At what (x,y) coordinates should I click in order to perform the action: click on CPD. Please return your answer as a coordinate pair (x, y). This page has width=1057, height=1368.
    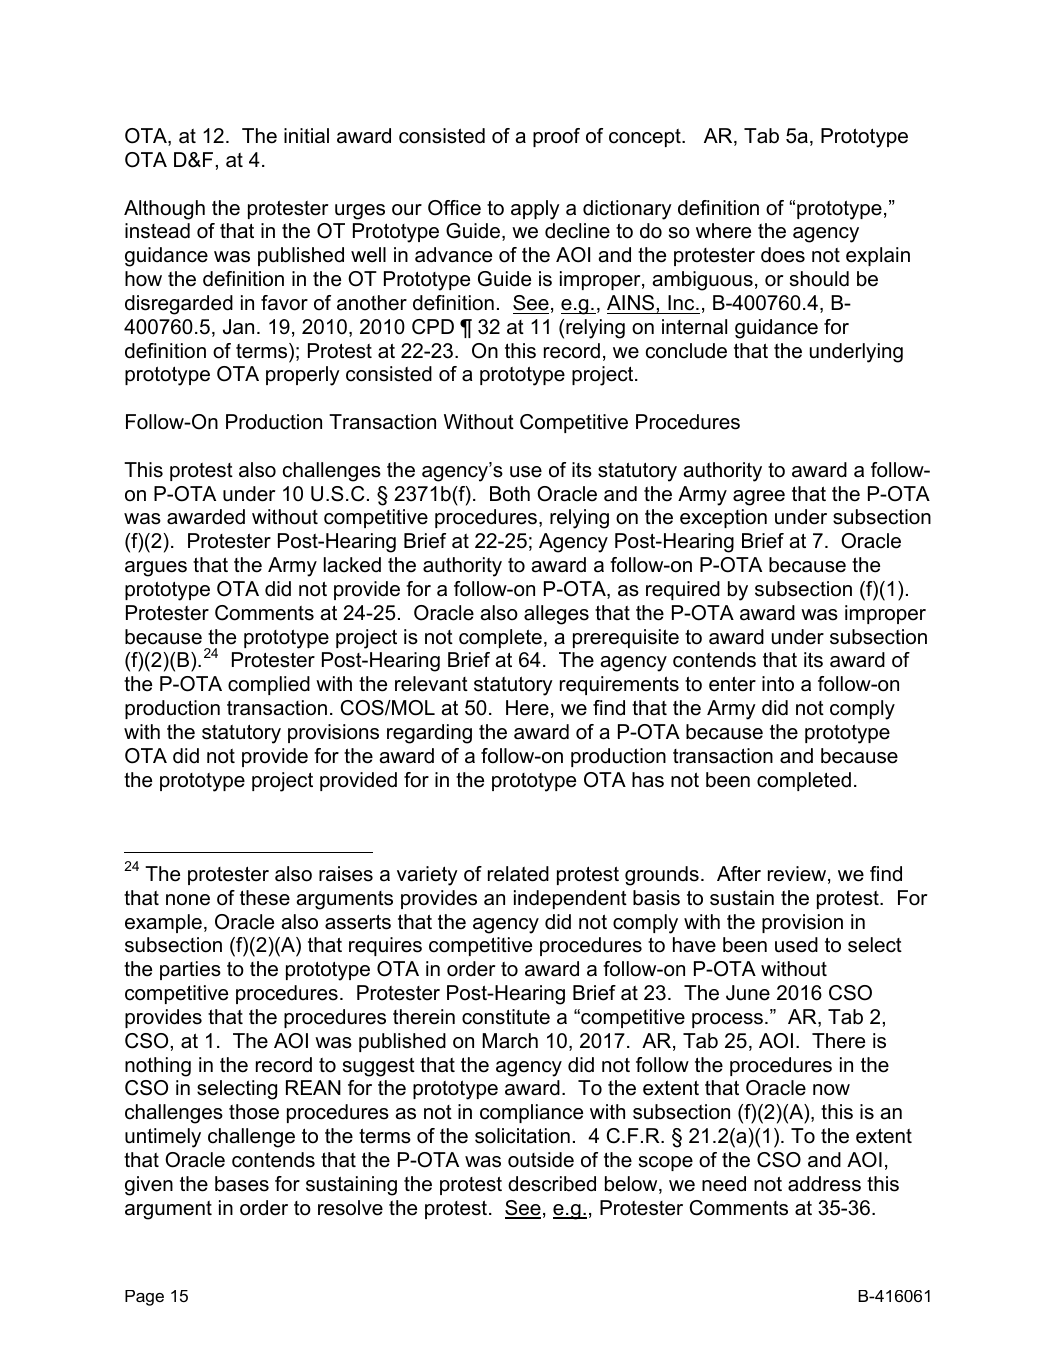
    Looking at the image, I should click on (433, 327).
